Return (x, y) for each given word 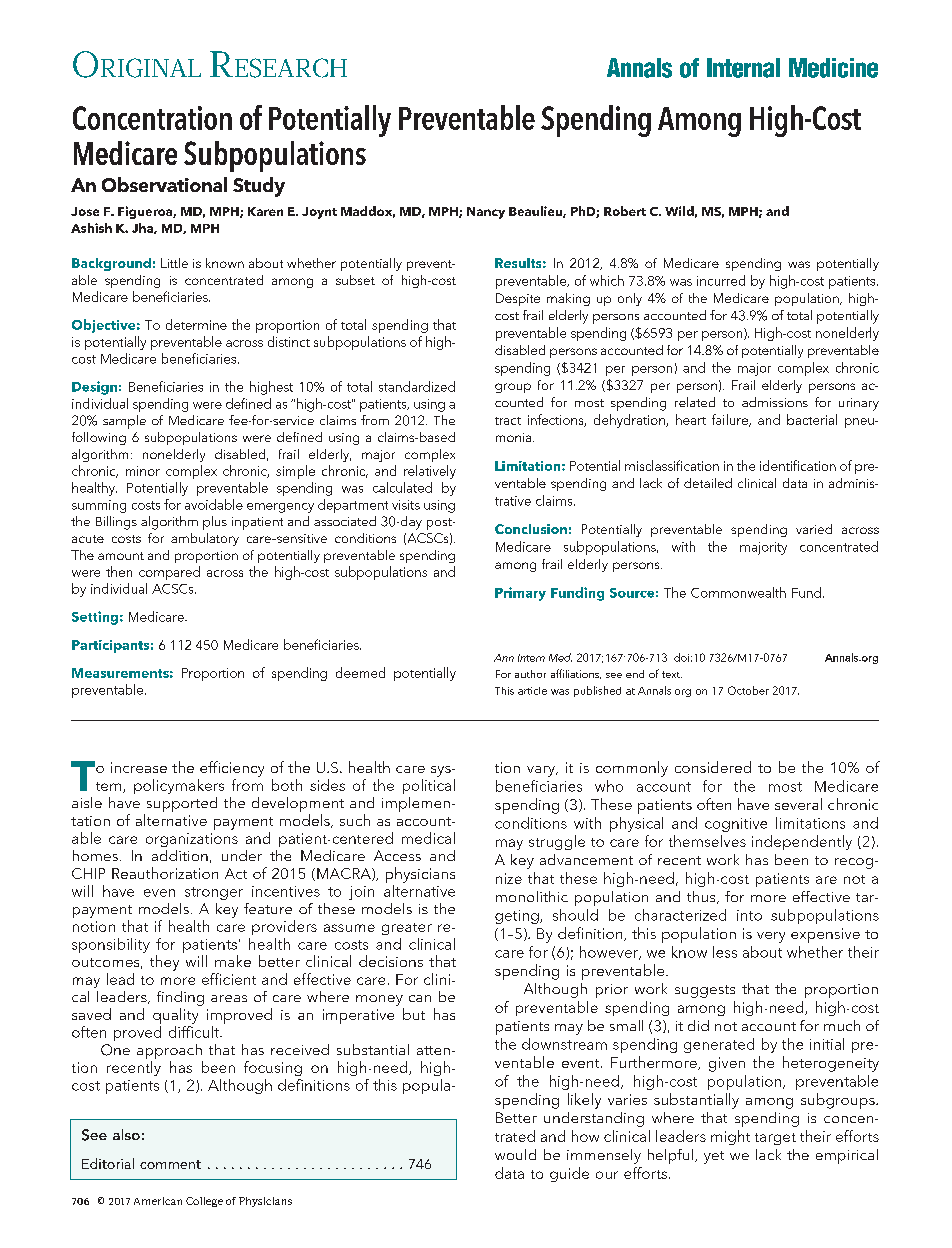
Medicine (833, 68)
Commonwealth (738, 592)
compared (169, 573)
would (515, 1154)
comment (170, 1164)
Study (259, 187)
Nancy (486, 213)
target (775, 1139)
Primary (520, 594)
